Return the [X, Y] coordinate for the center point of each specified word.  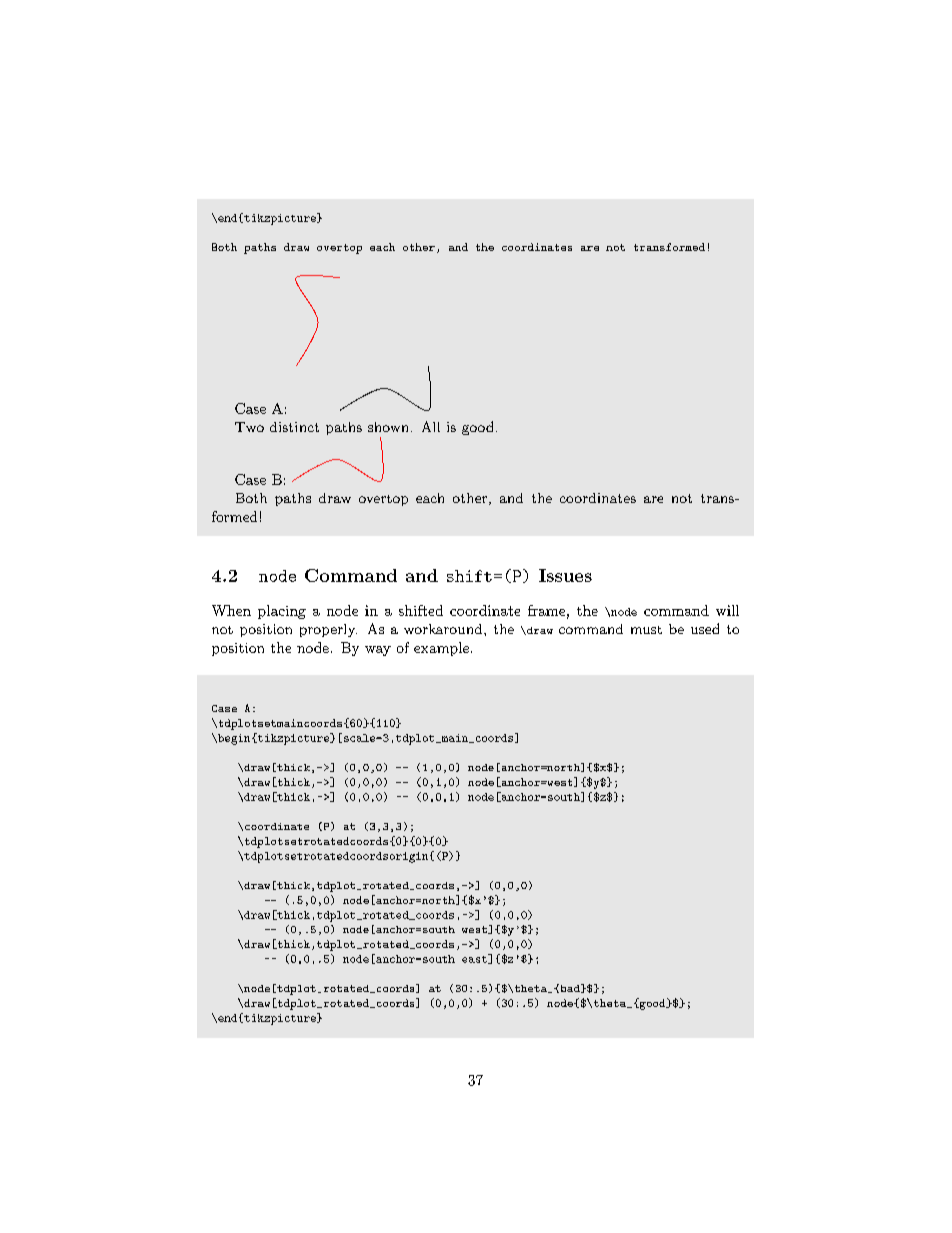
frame [546, 610]
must [646, 630]
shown [388, 427]
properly [328, 630]
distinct [294, 427]
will [727, 610]
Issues [565, 575]
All [431, 426]
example [441, 649]
